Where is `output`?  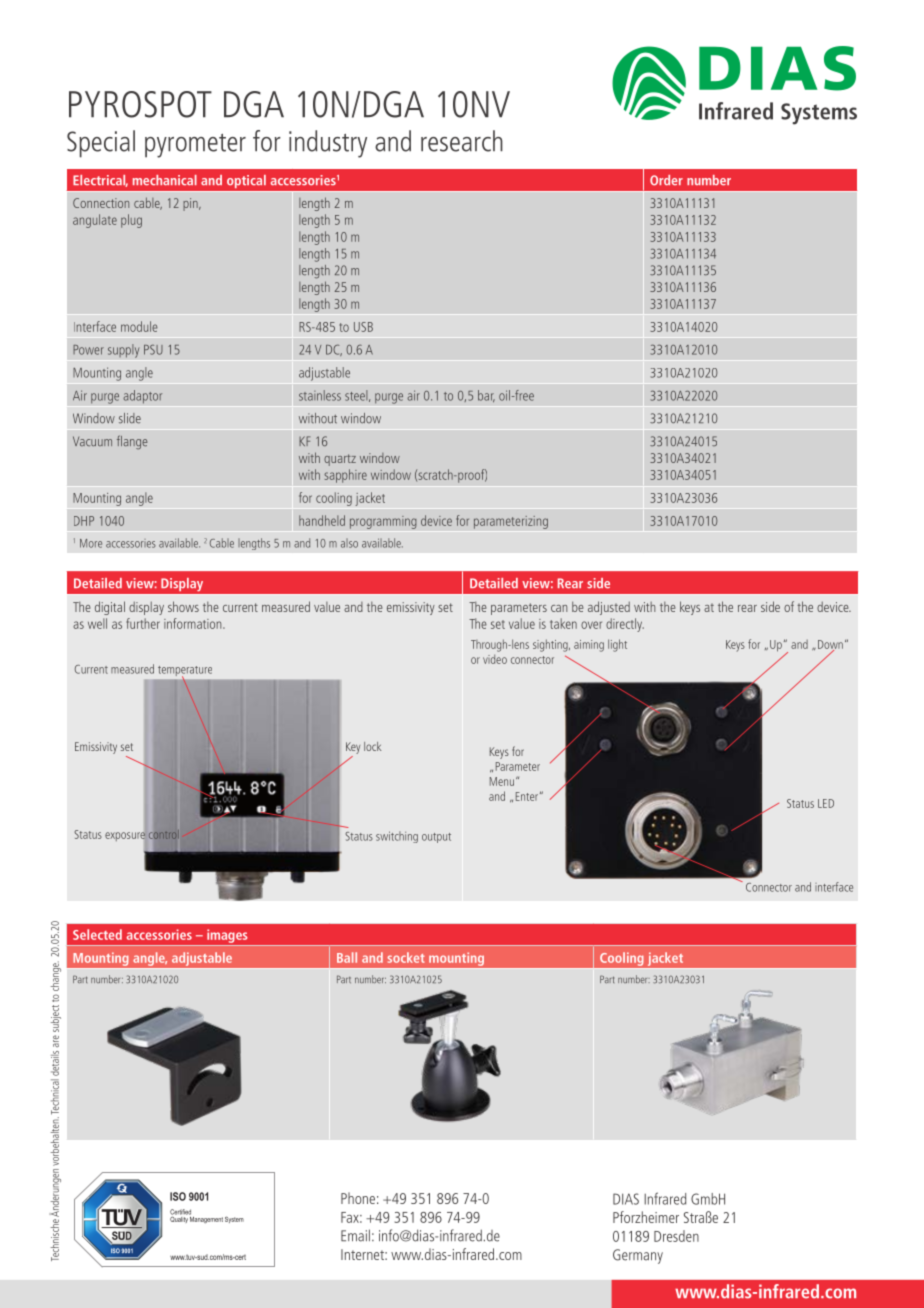 output is located at coordinates (436, 838).
